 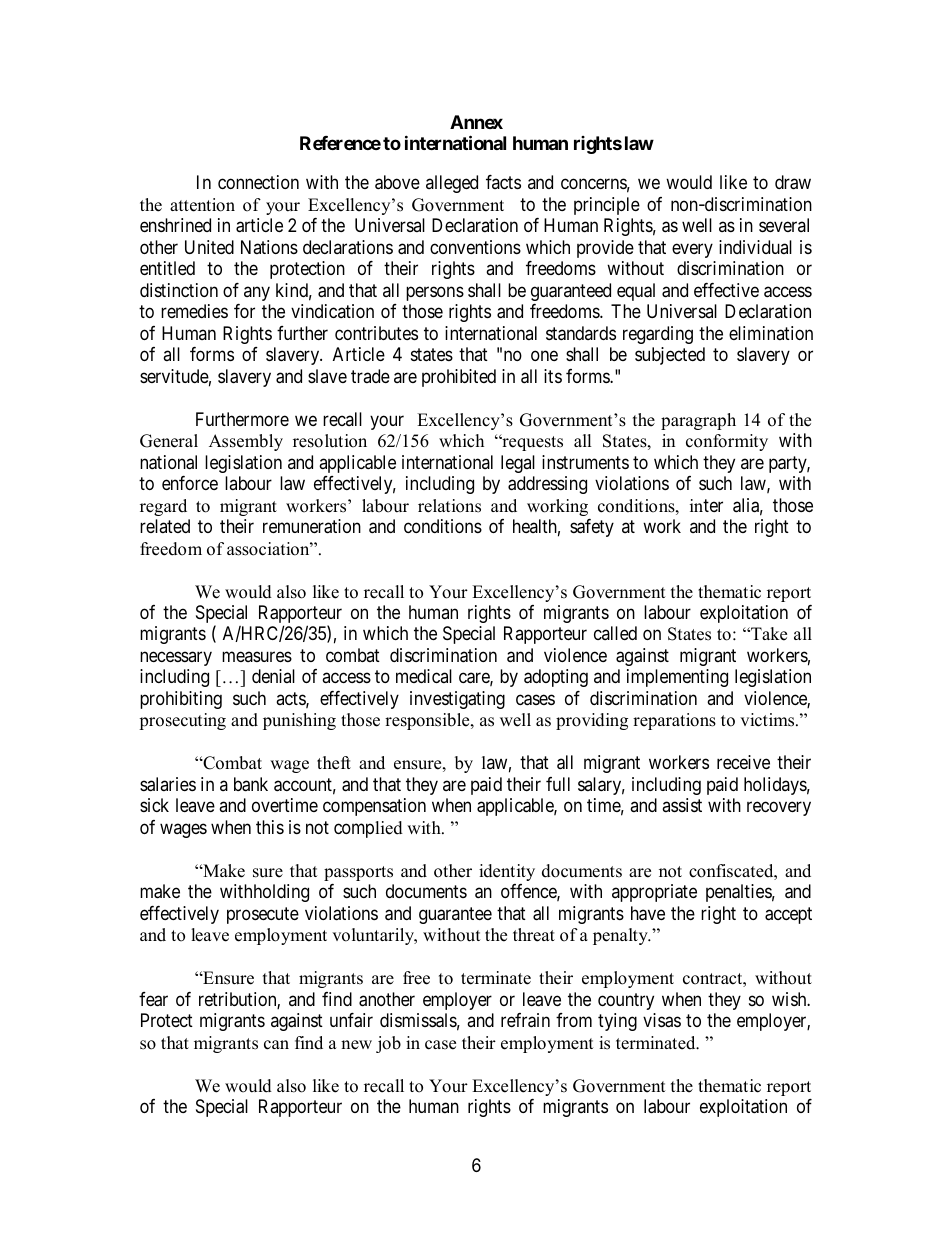 What do you see at coordinates (525, 1020) in the screenshot?
I see `refrain` at bounding box center [525, 1020].
